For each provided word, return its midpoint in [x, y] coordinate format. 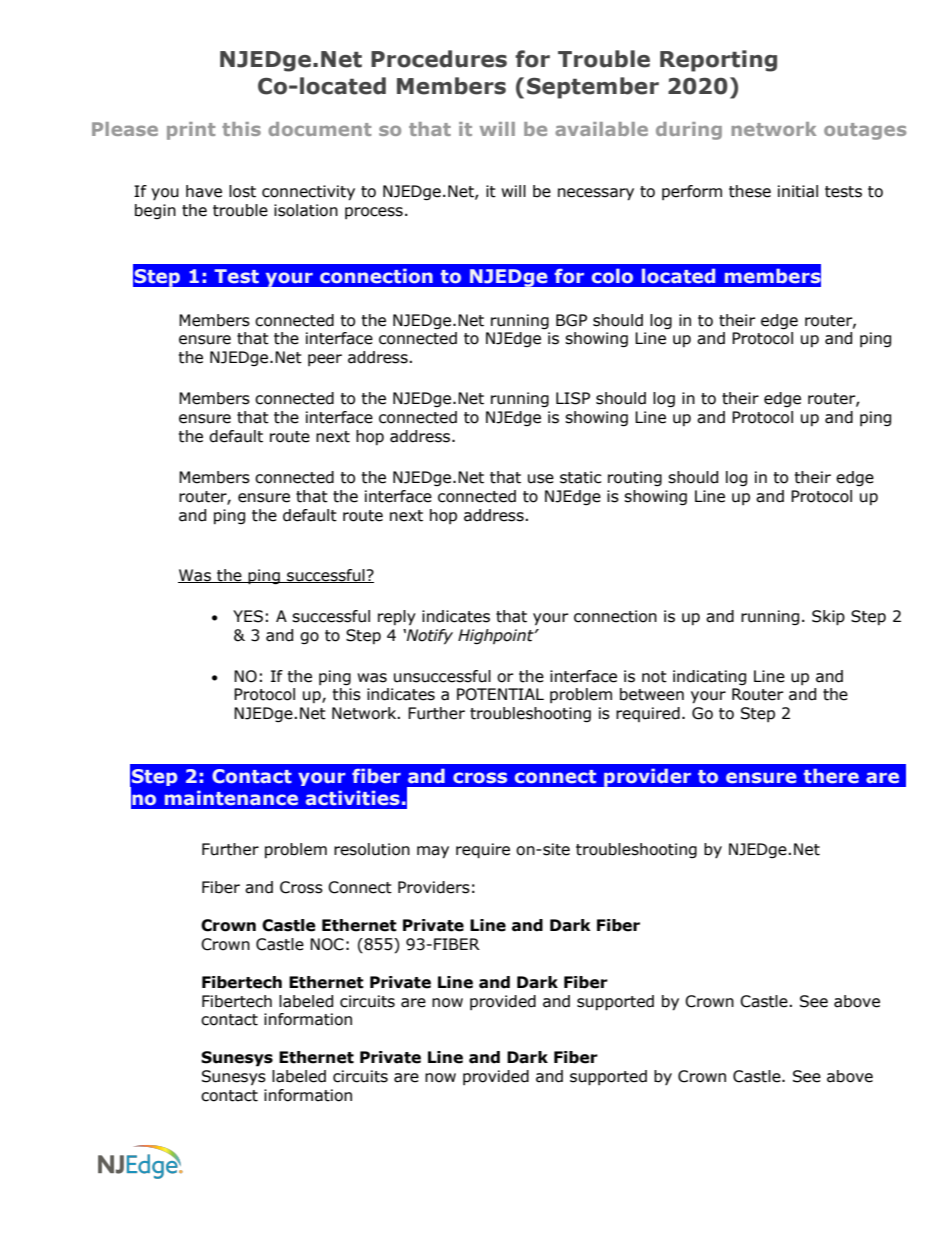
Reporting [718, 61]
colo [612, 275]
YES [248, 616]
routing [635, 478]
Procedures [439, 59]
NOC [327, 944]
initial [798, 191]
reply [397, 617]
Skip [828, 618]
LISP [573, 398]
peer [325, 360]
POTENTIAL [500, 694]
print [191, 131]
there [831, 776]
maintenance [231, 798]
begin [155, 211]
